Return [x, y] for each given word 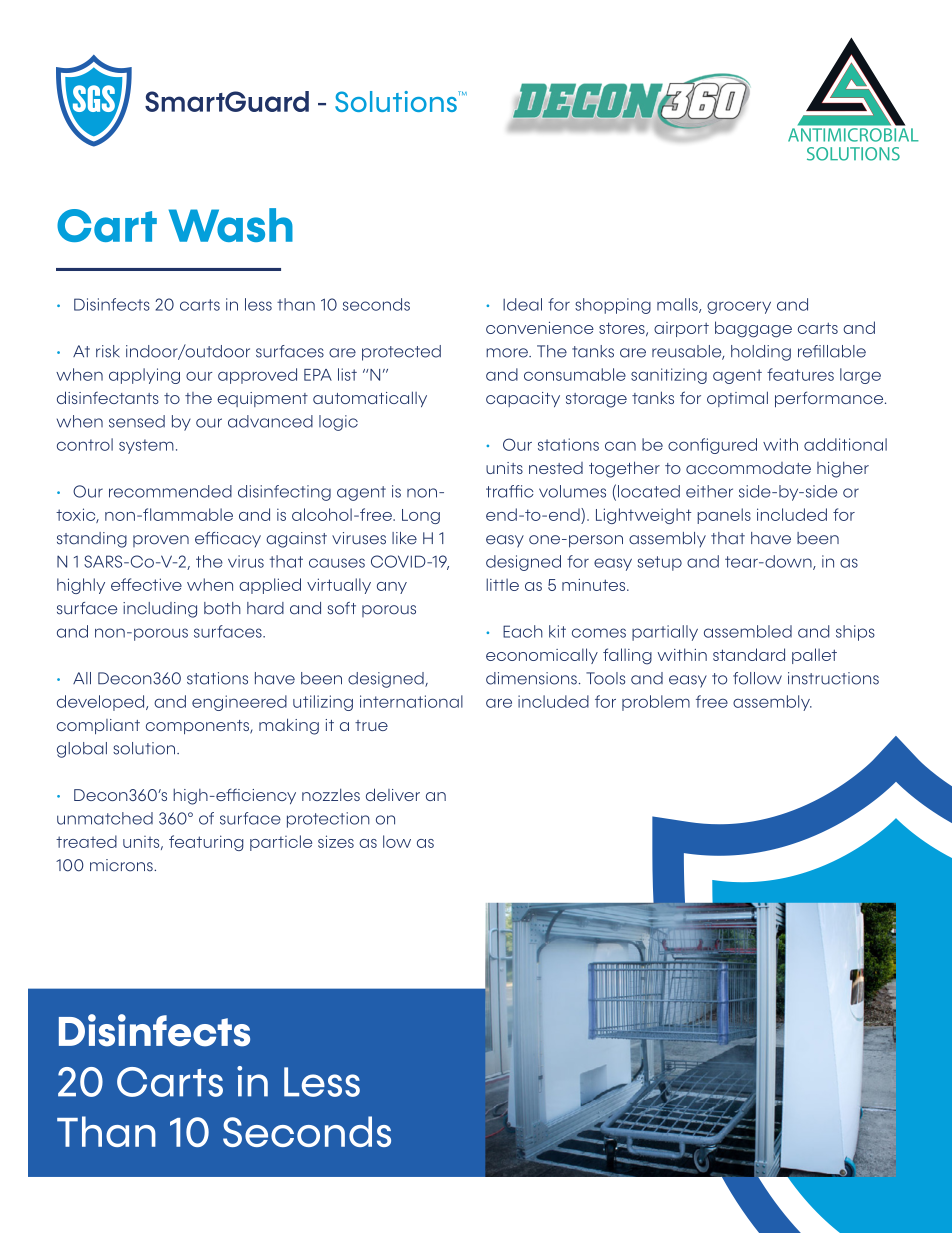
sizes [336, 841]
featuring [206, 843]
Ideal [522, 304]
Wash [231, 225]
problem [656, 703]
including [160, 610]
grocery [739, 307]
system [146, 446]
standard [749, 654]
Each [523, 631]
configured [712, 446]
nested [556, 468]
